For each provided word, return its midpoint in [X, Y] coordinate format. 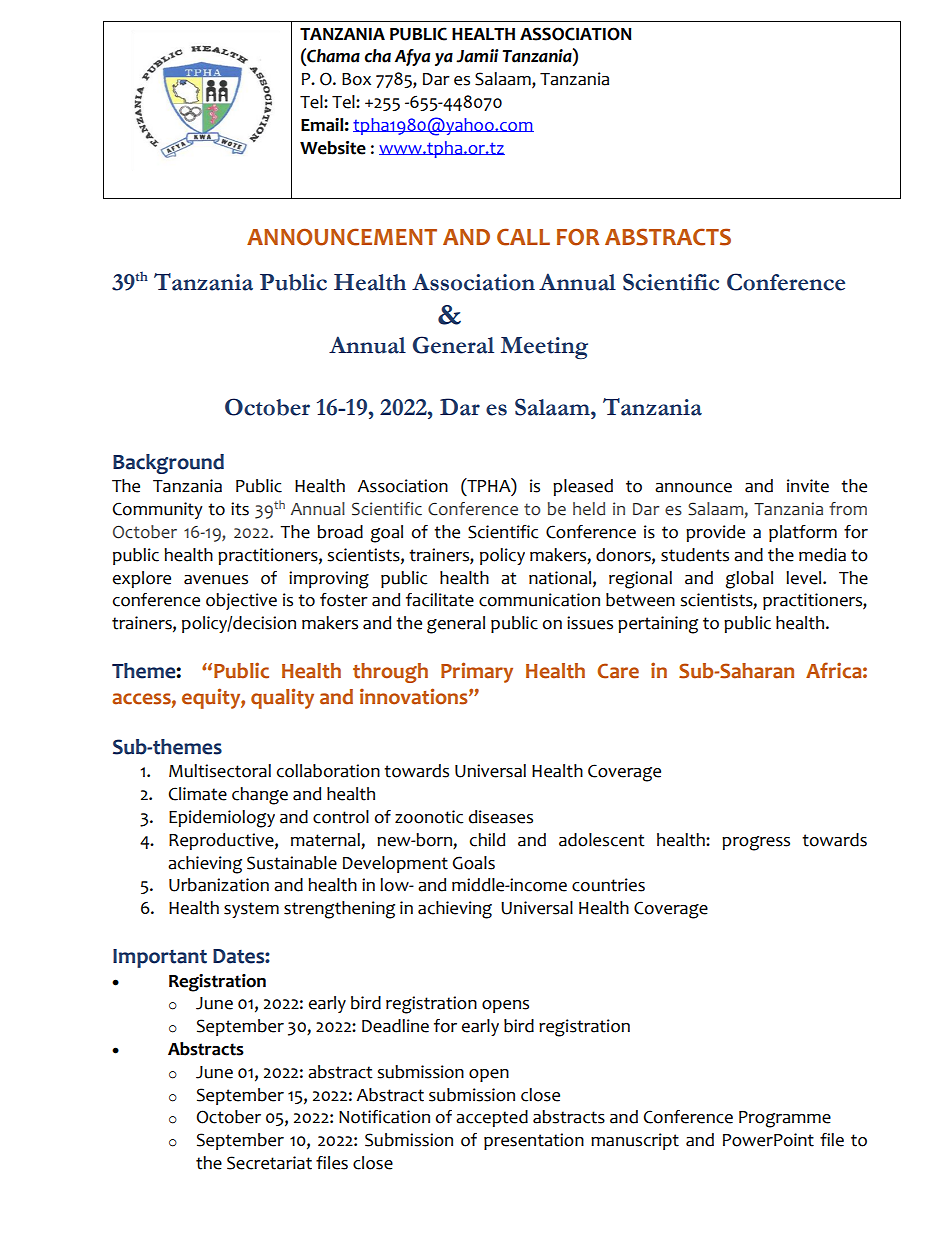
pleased [583, 487]
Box [356, 79]
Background [168, 464]
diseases [501, 817]
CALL [523, 237]
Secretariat [269, 1163]
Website [333, 148]
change [260, 796]
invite [808, 486]
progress [756, 843]
